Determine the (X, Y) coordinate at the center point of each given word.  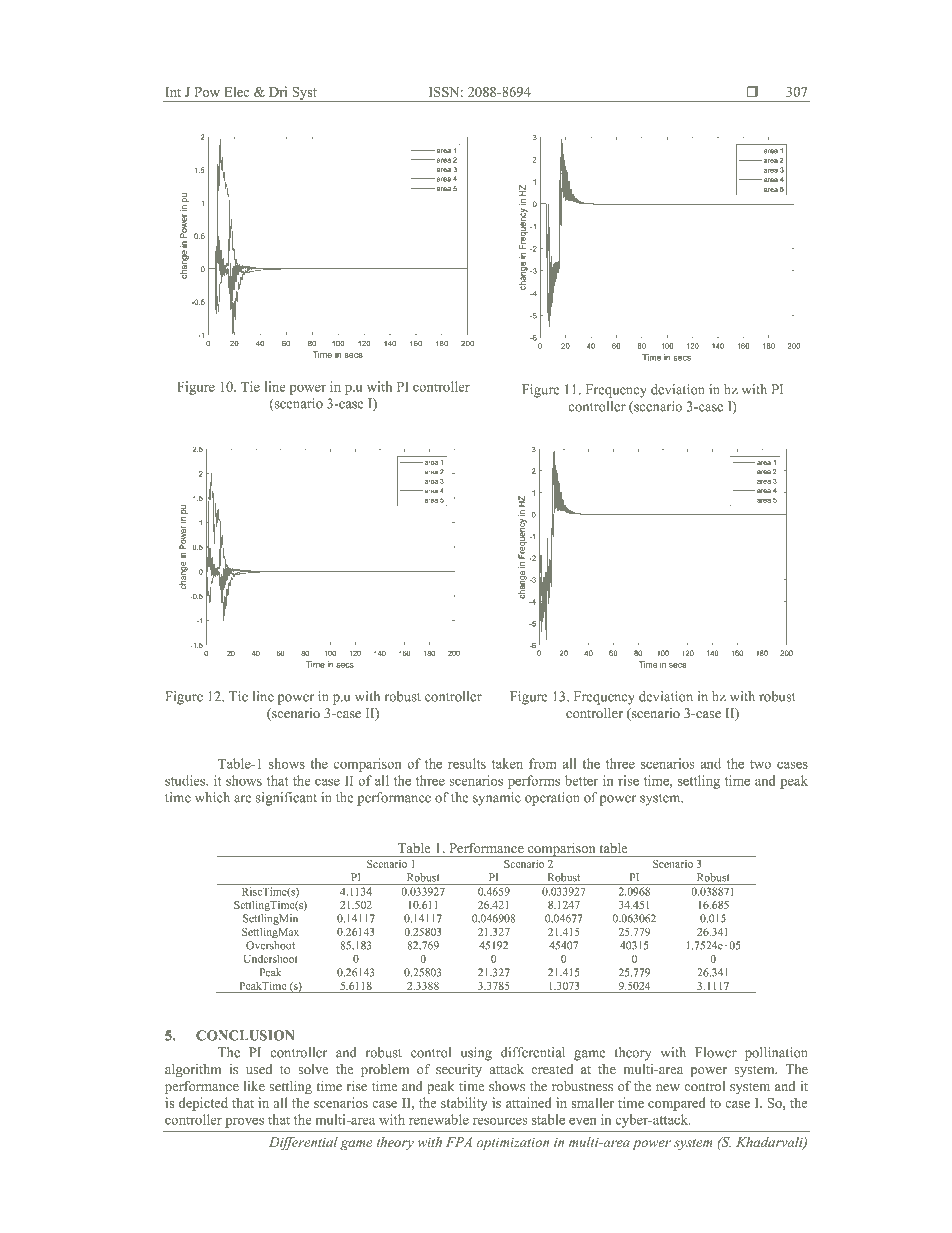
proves (244, 1122)
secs (345, 665)
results (467, 763)
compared (677, 1104)
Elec (236, 91)
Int (173, 92)
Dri (278, 91)
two (760, 764)
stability (464, 1104)
